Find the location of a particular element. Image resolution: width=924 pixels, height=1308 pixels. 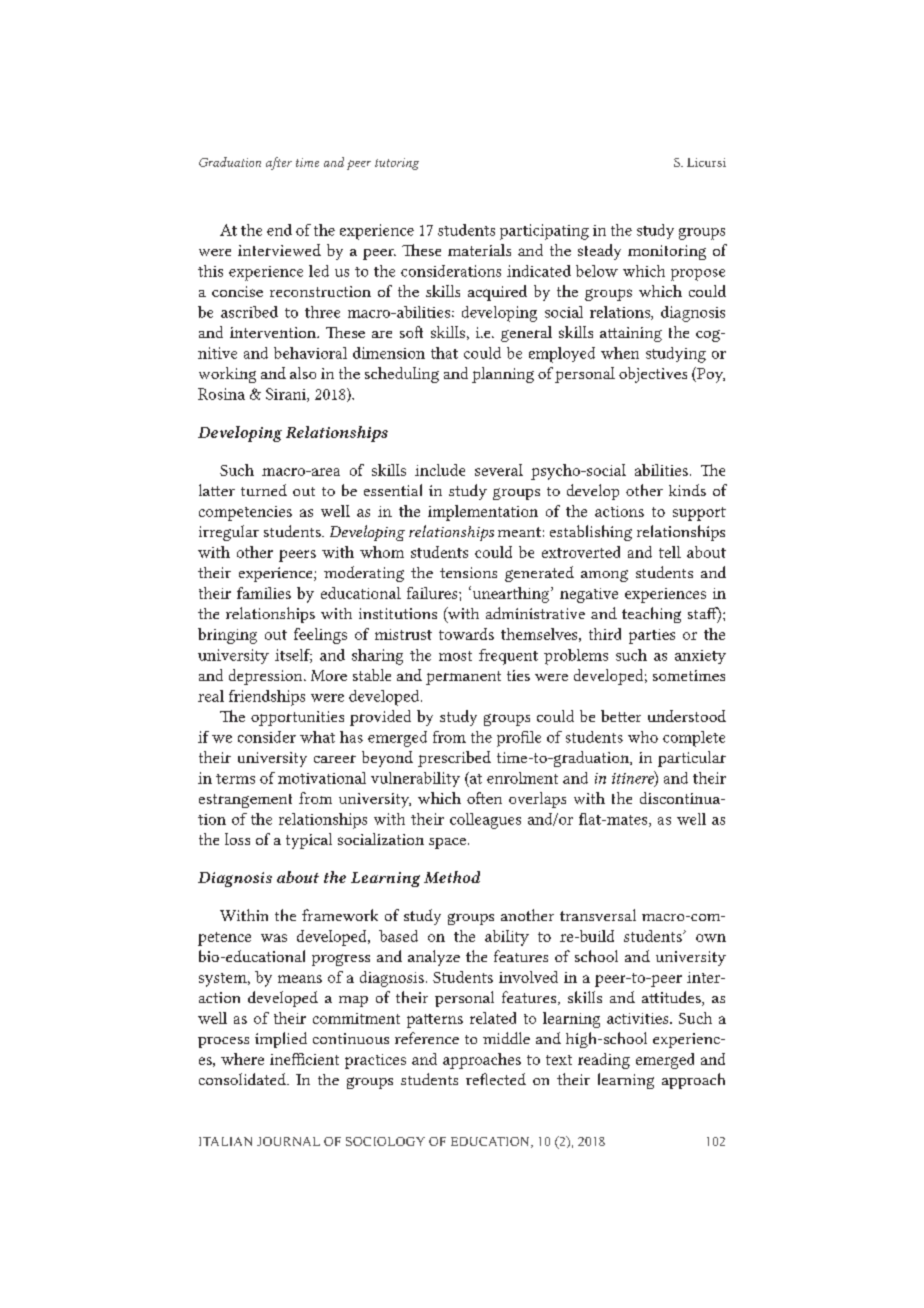

most is located at coordinates (455, 656).
